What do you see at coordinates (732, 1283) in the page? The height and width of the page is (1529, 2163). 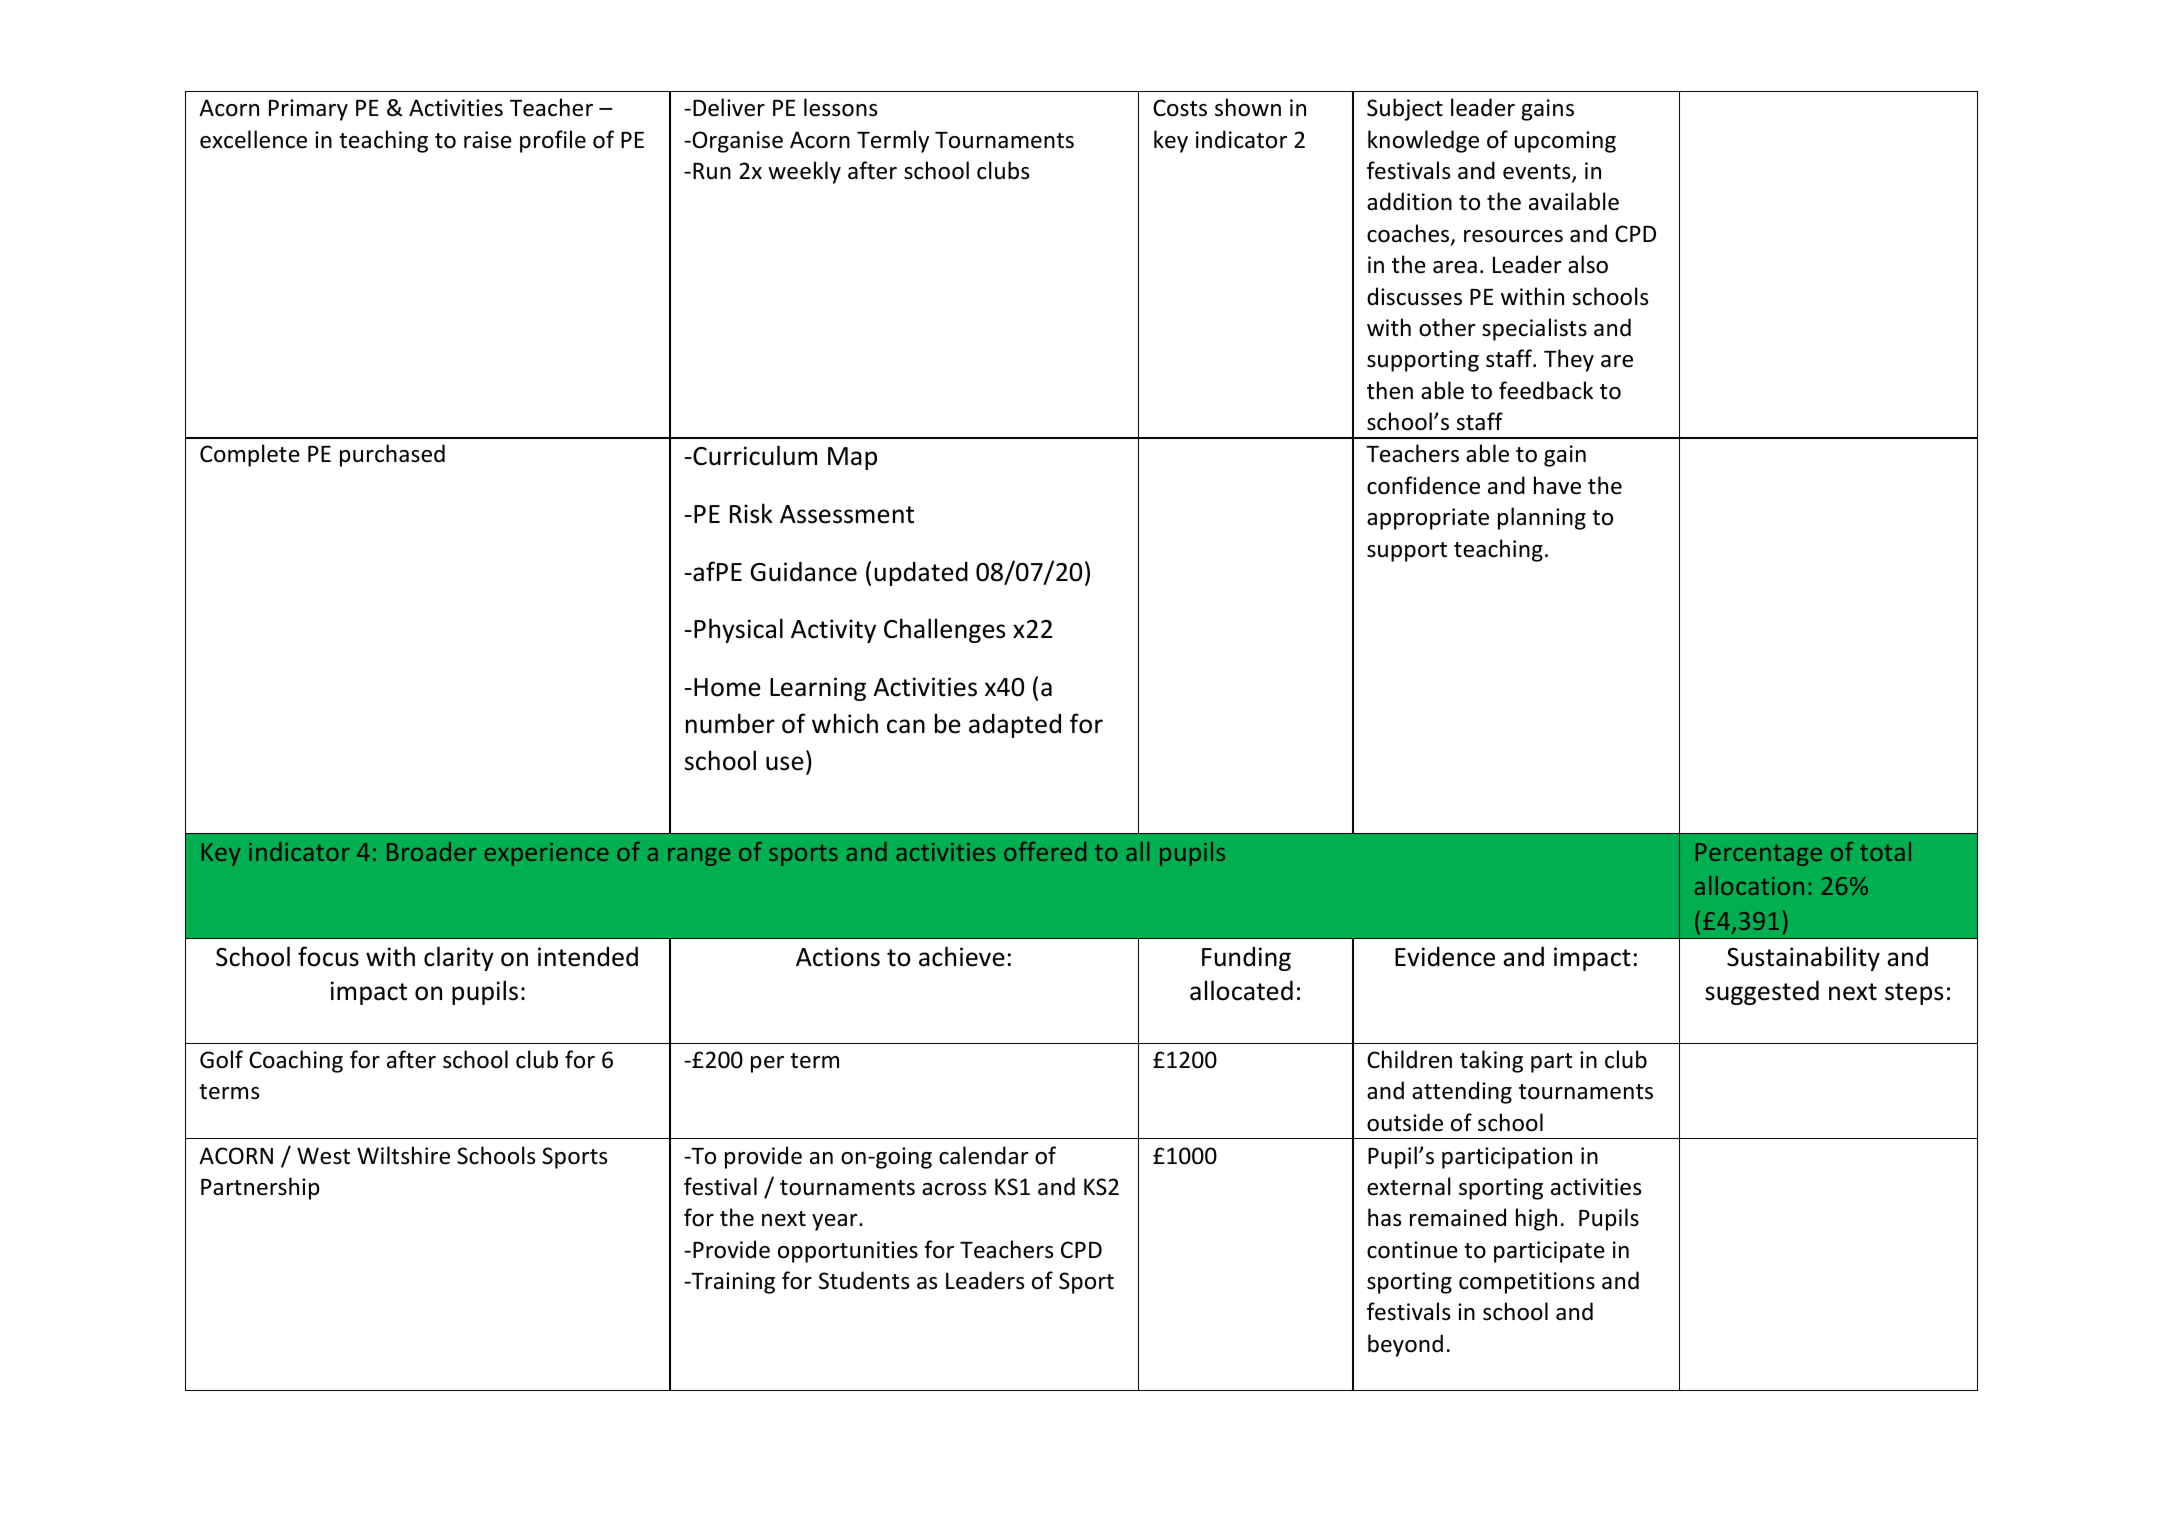 I see `Training` at bounding box center [732, 1283].
